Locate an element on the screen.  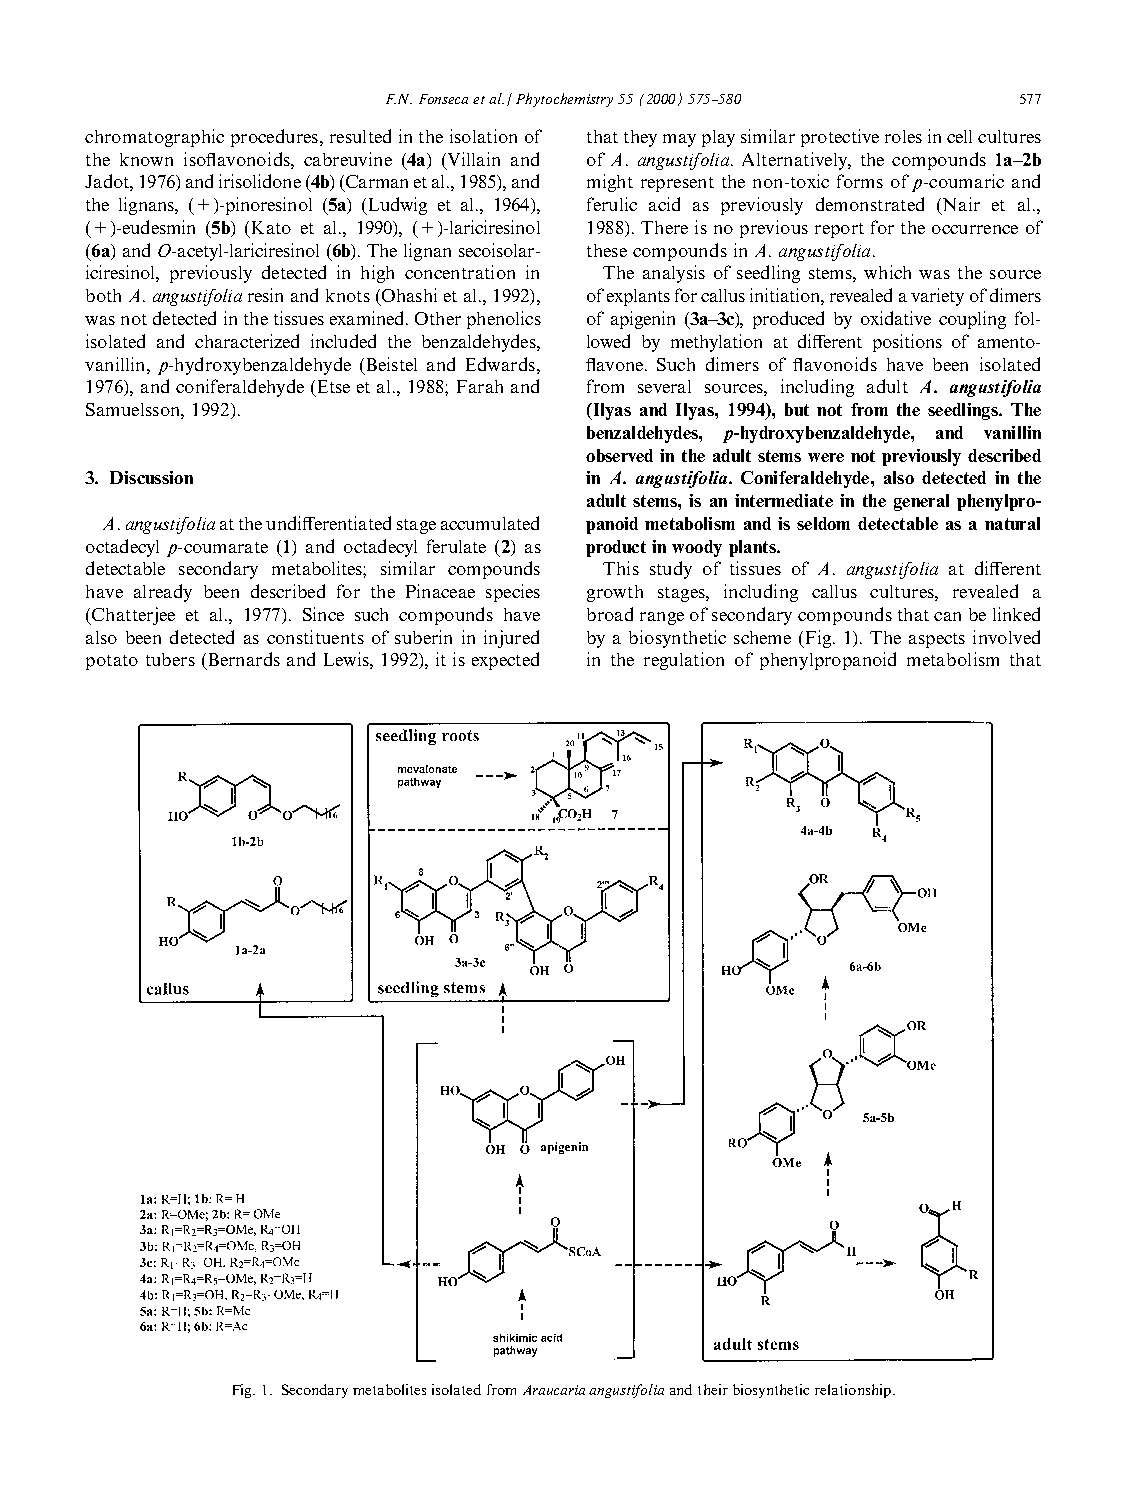
roles is located at coordinates (903, 136).
